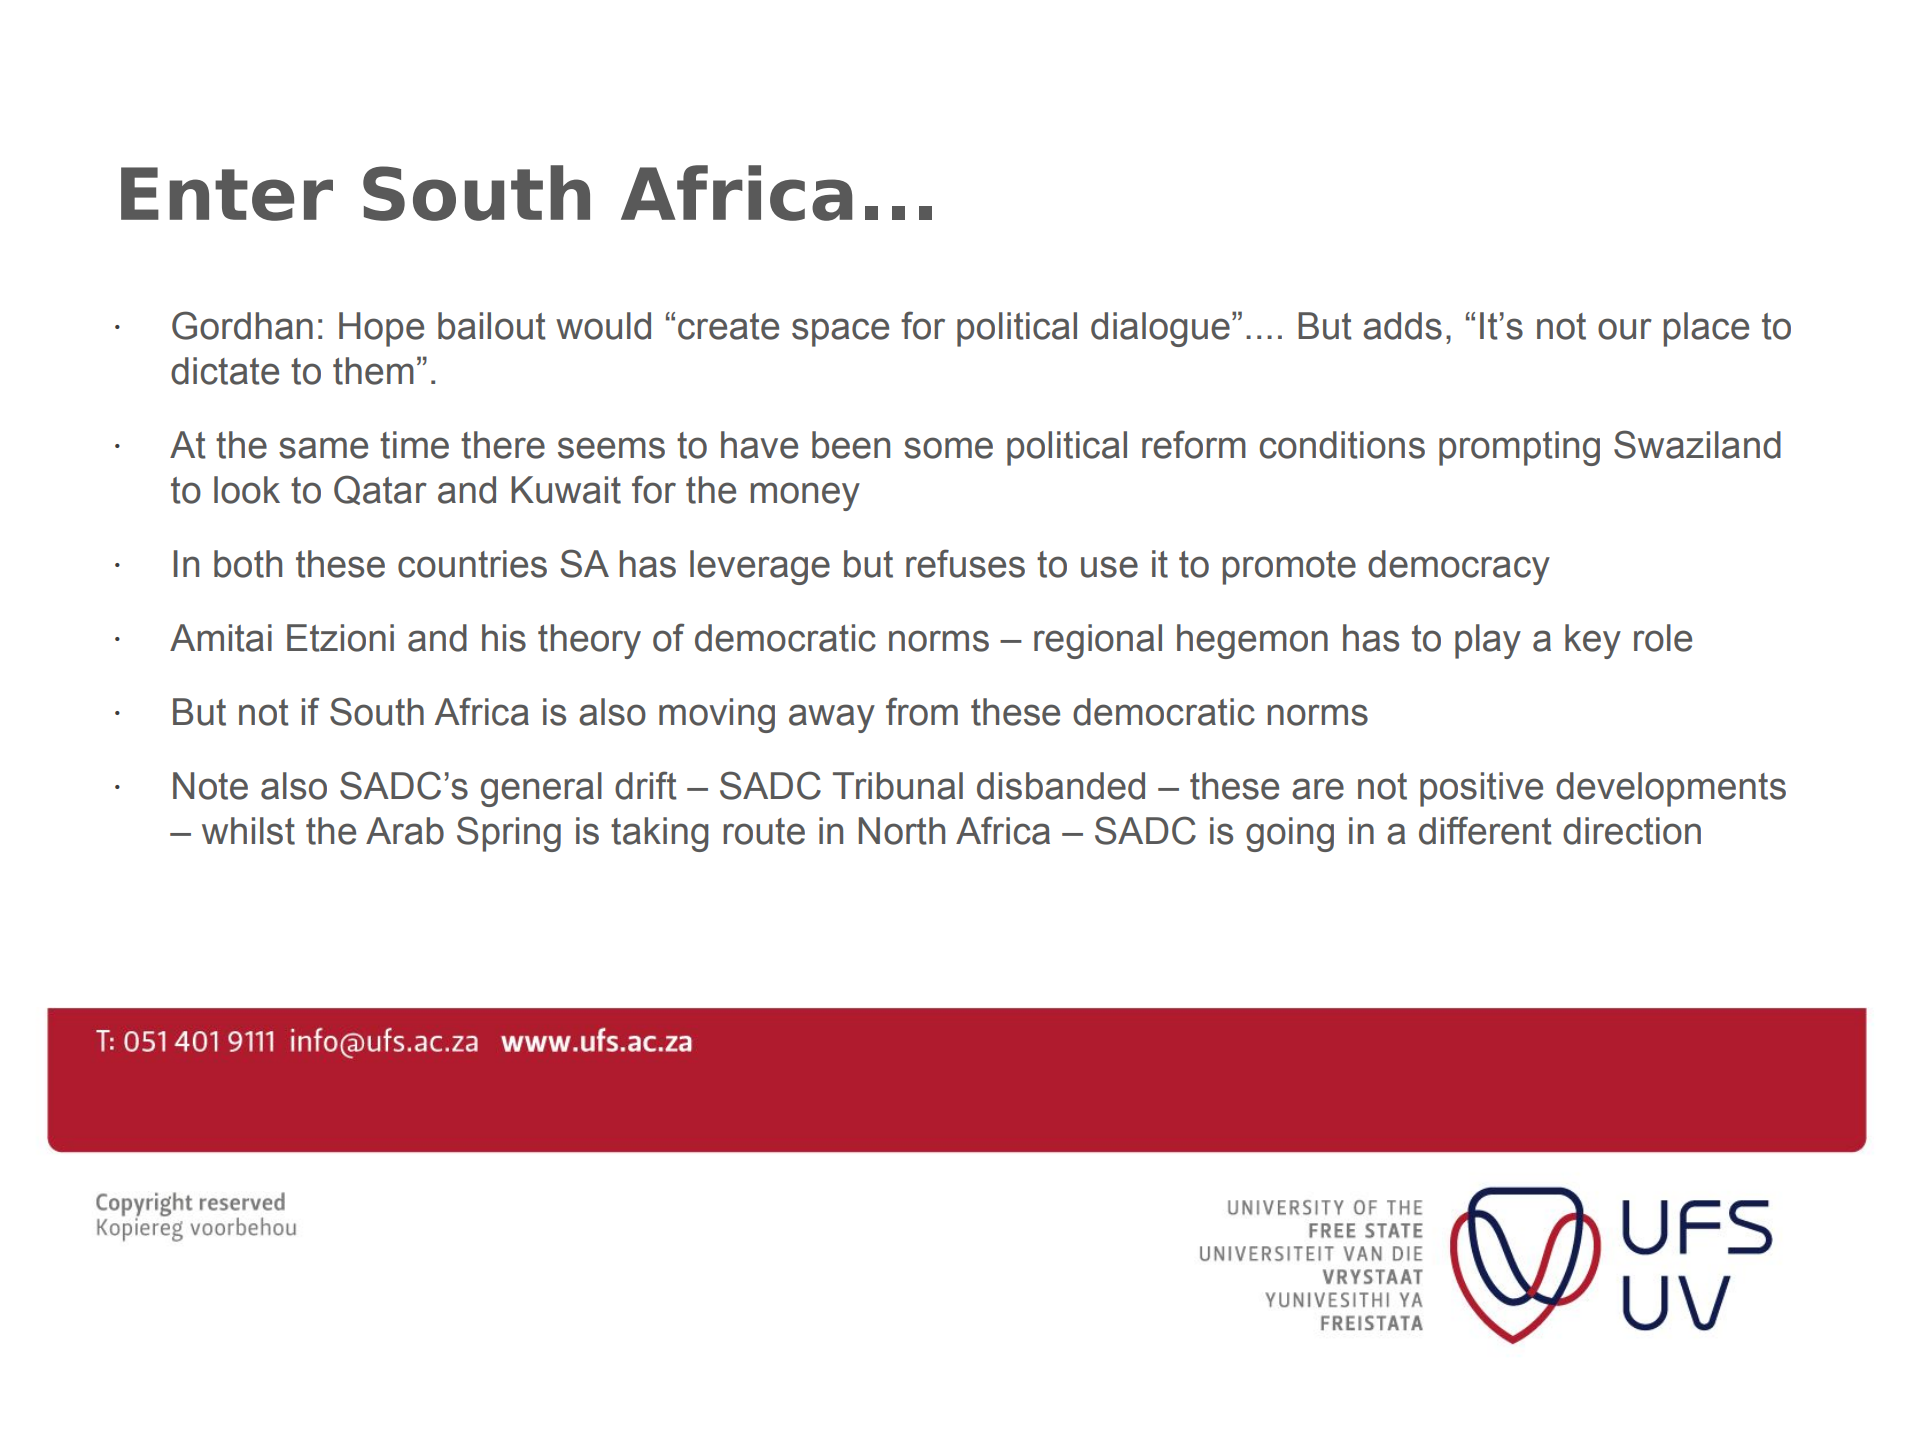 The width and height of the screenshot is (1914, 1435). Describe the element at coordinates (1402, 326) in the screenshot. I see `adds` at that location.
